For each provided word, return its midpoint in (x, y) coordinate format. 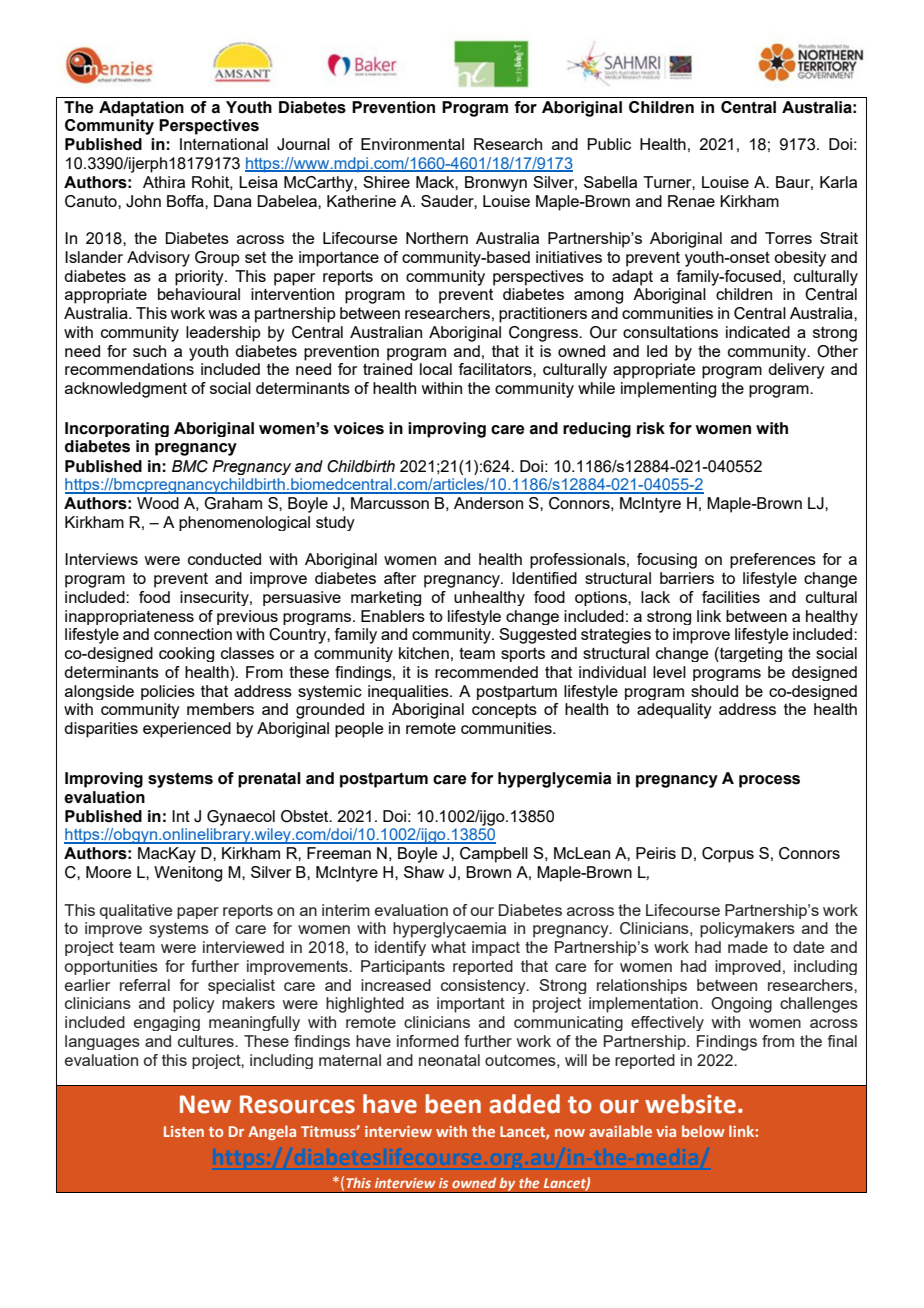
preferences (773, 561)
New (205, 1104)
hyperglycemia (554, 780)
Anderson (488, 503)
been (453, 1104)
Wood (158, 503)
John (143, 201)
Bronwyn (496, 184)
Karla (838, 182)
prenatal (269, 780)
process (769, 781)
